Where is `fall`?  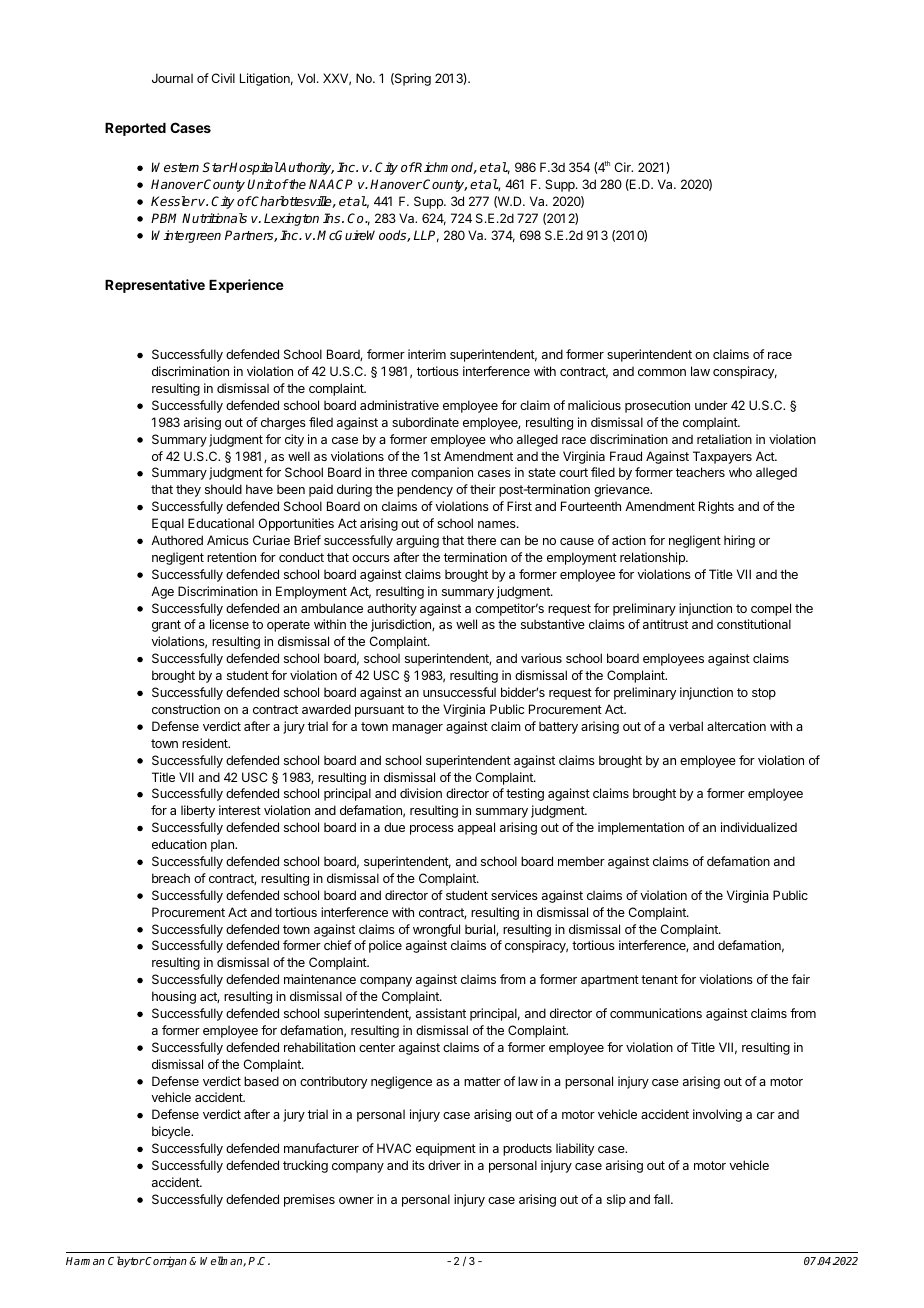 fall is located at coordinates (663, 1199).
